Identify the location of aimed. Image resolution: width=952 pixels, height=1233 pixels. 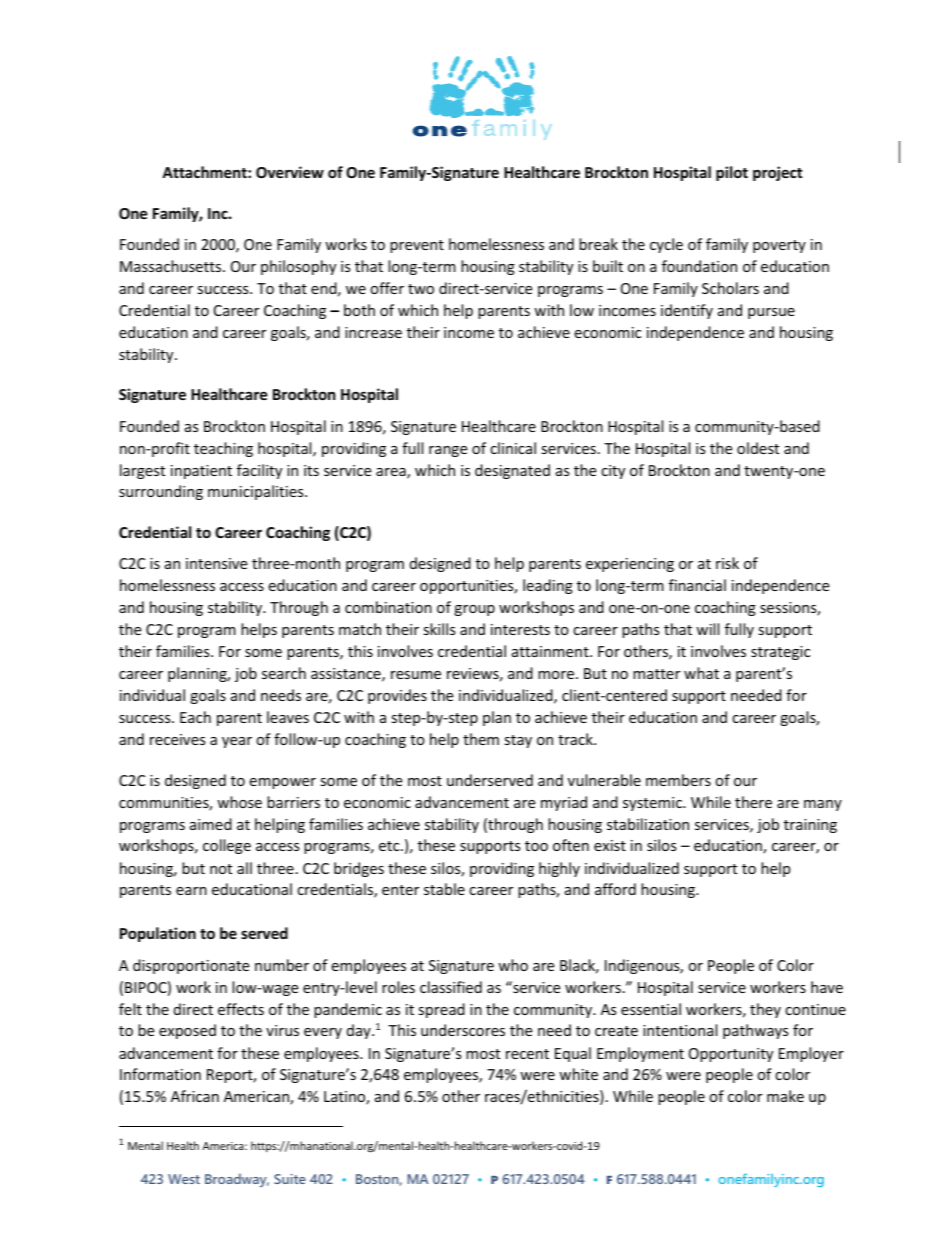
(211, 824).
